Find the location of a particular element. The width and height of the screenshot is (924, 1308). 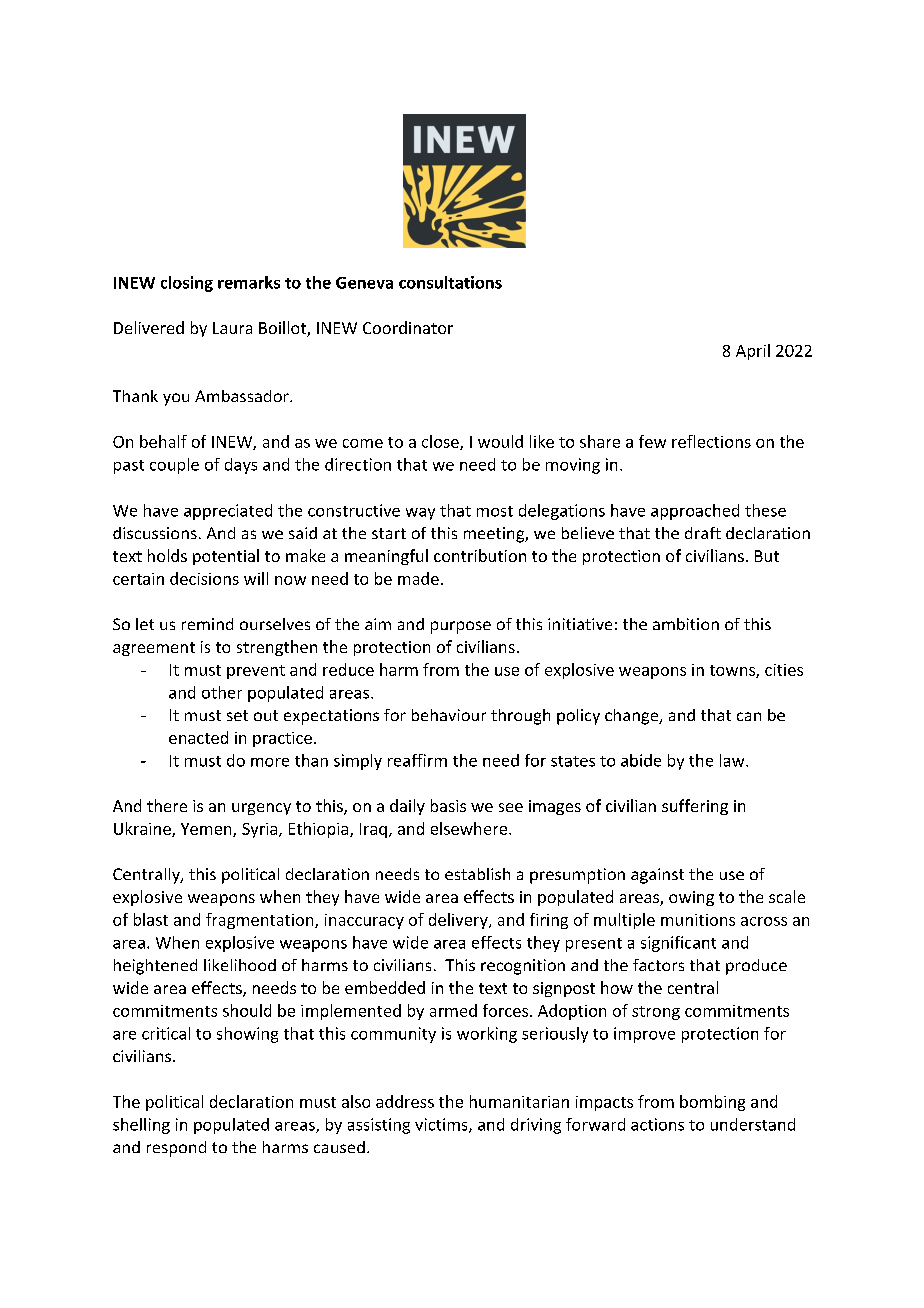

made is located at coordinates (418, 578).
